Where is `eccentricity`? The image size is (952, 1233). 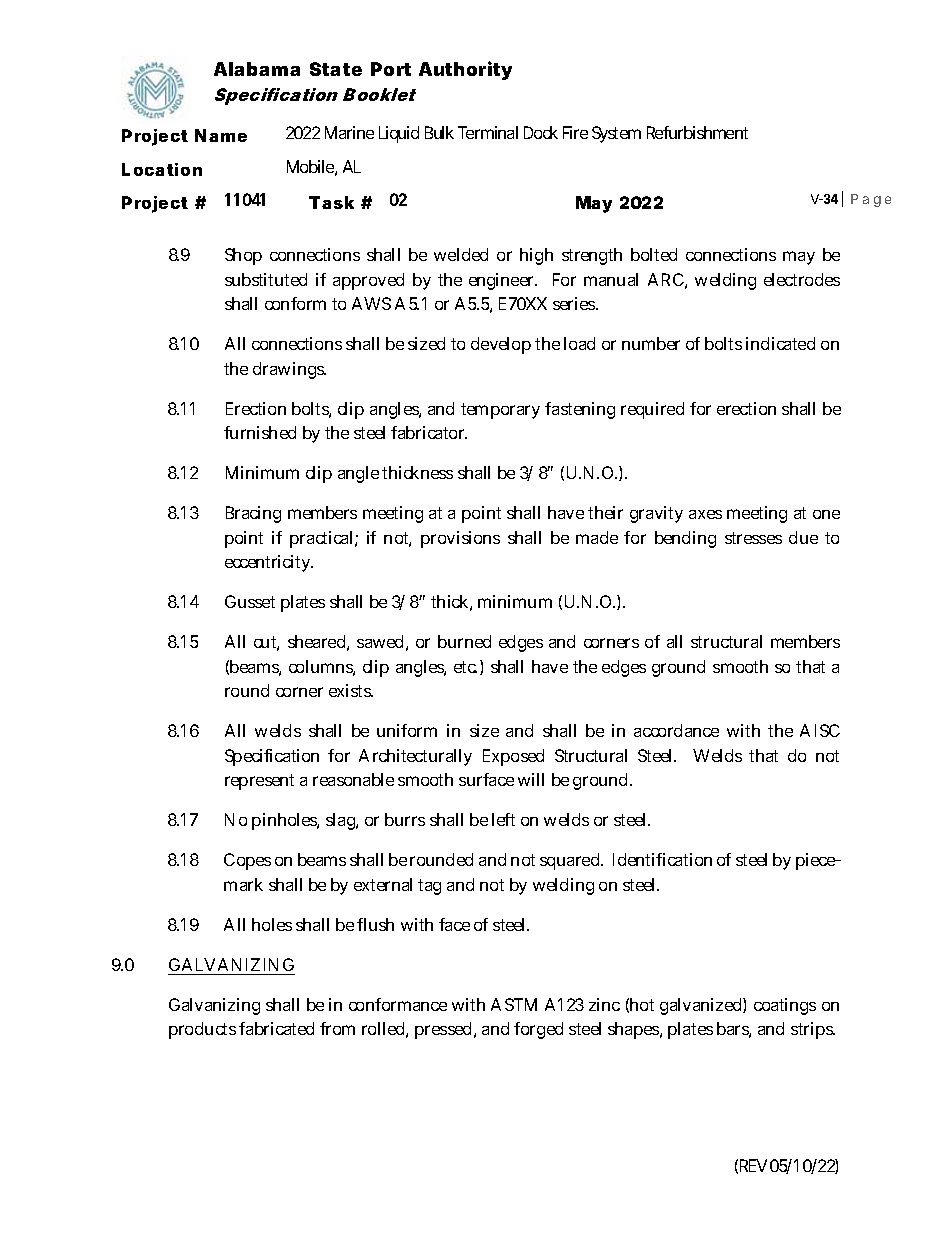 eccentricity is located at coordinates (269, 563).
